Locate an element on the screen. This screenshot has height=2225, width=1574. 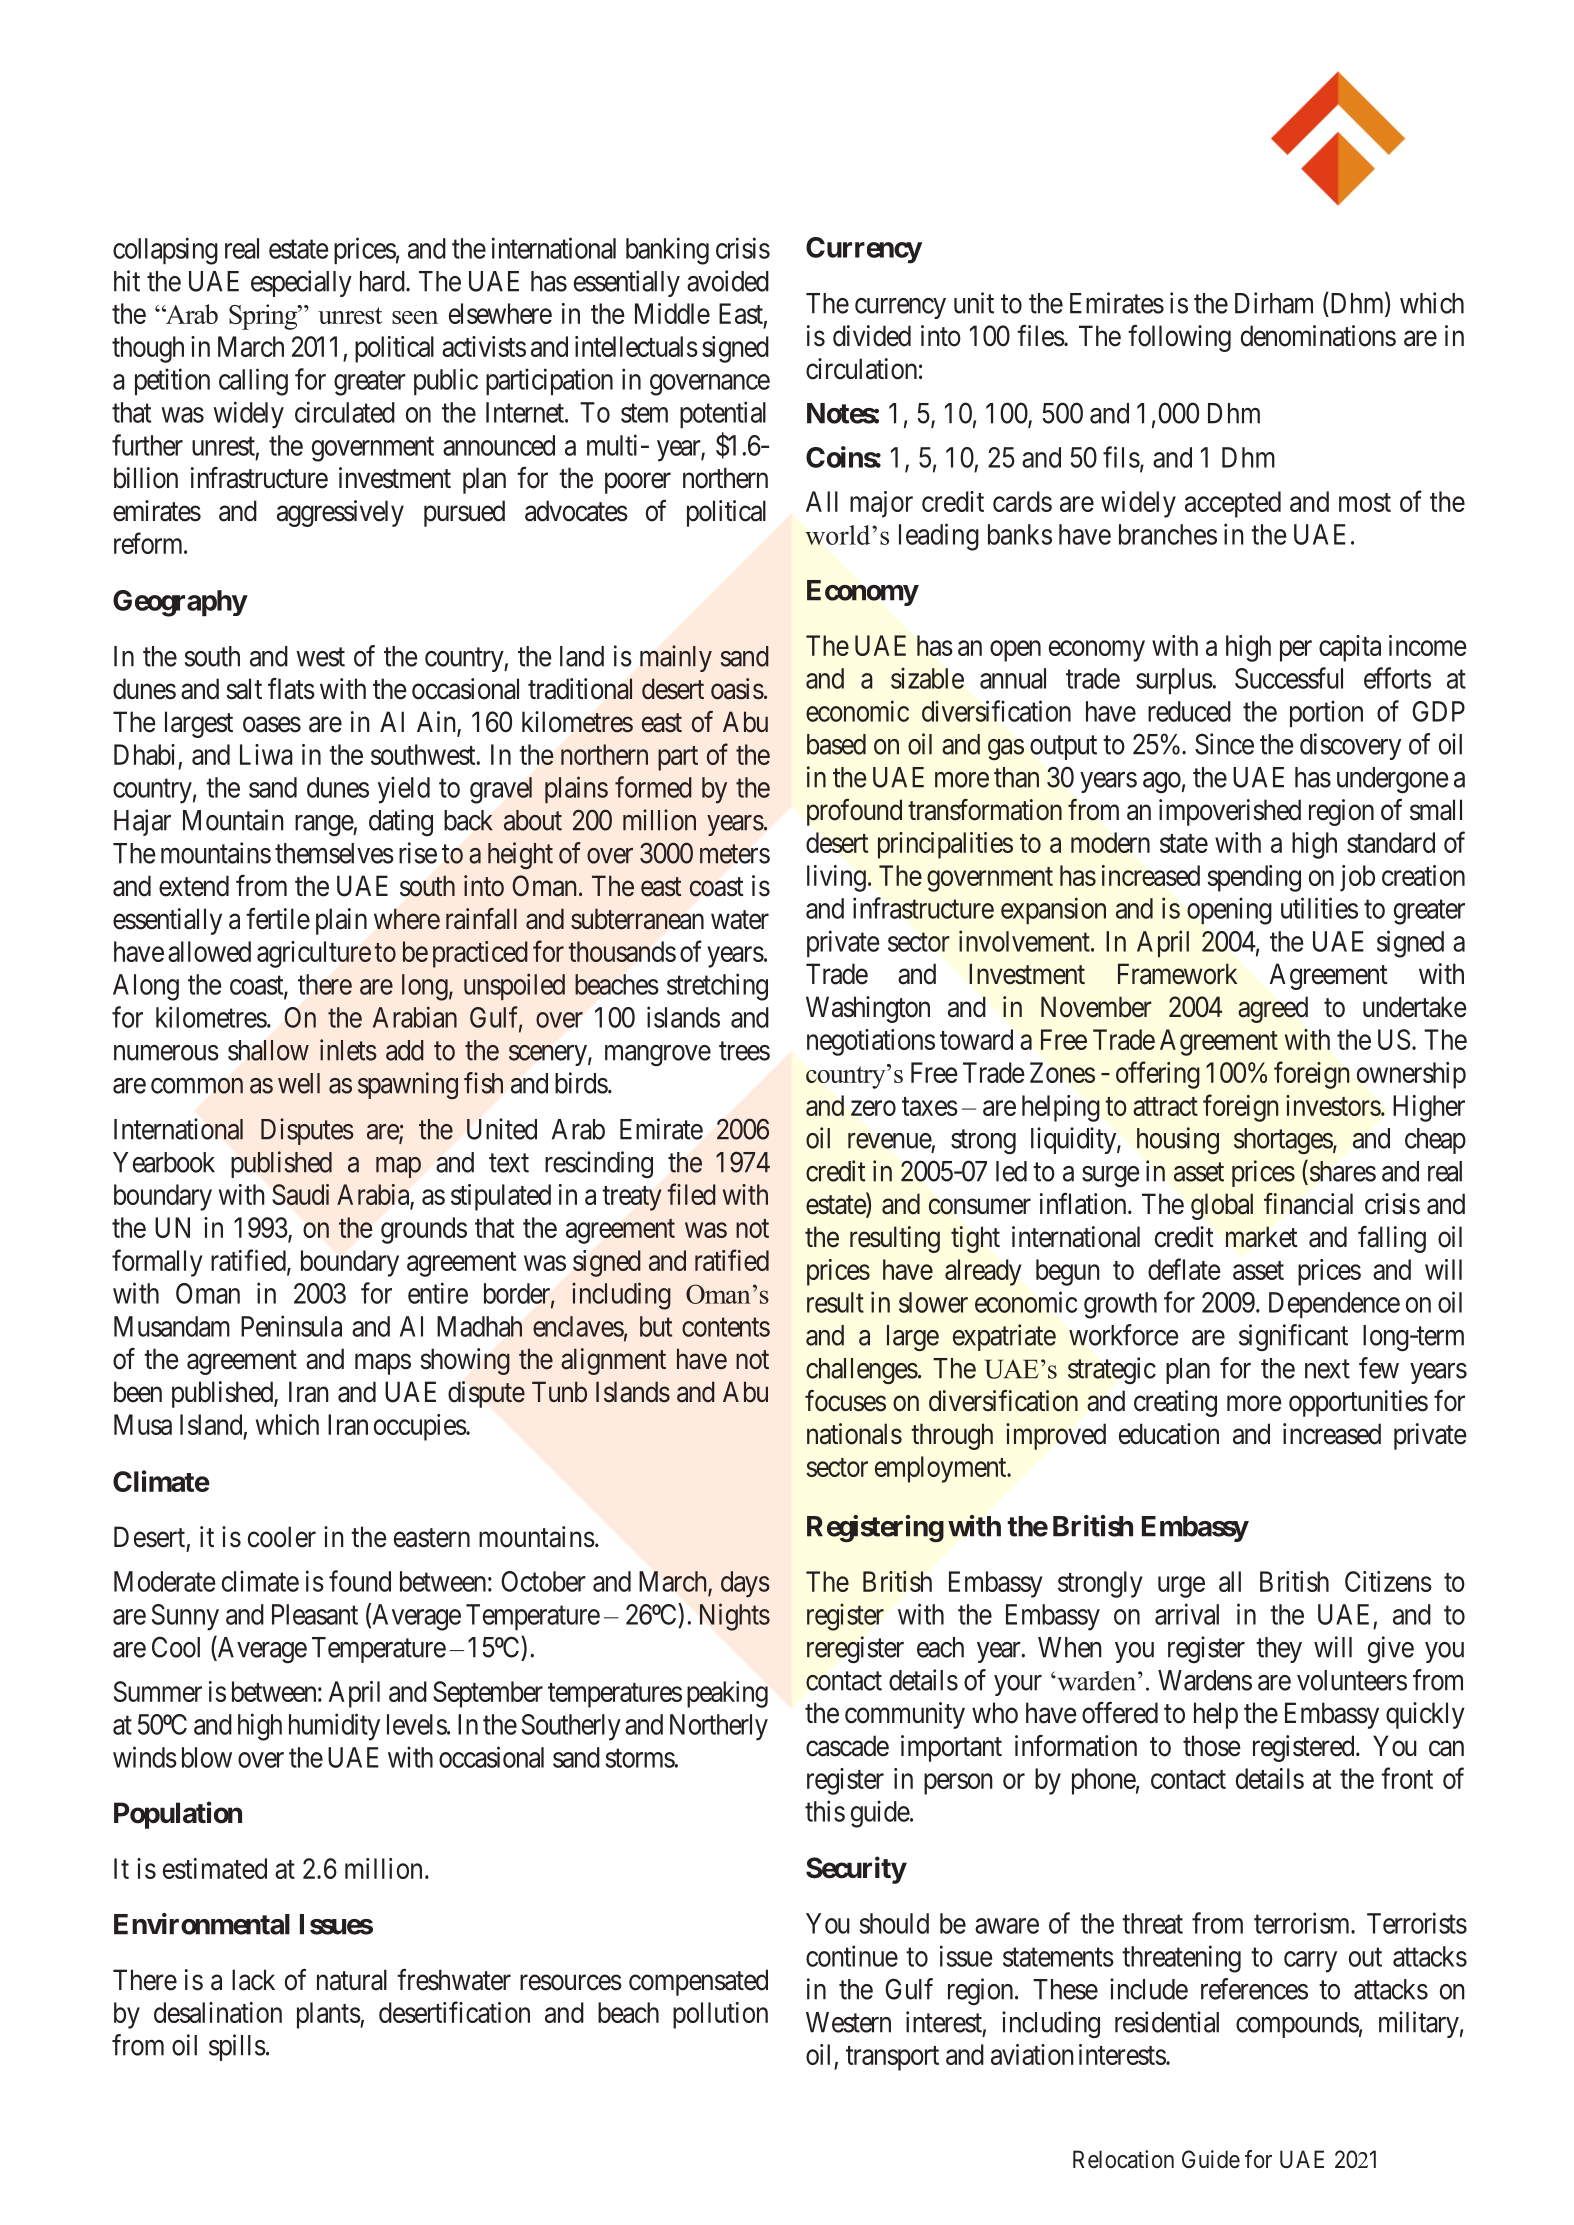
spills is located at coordinates (237, 2047).
